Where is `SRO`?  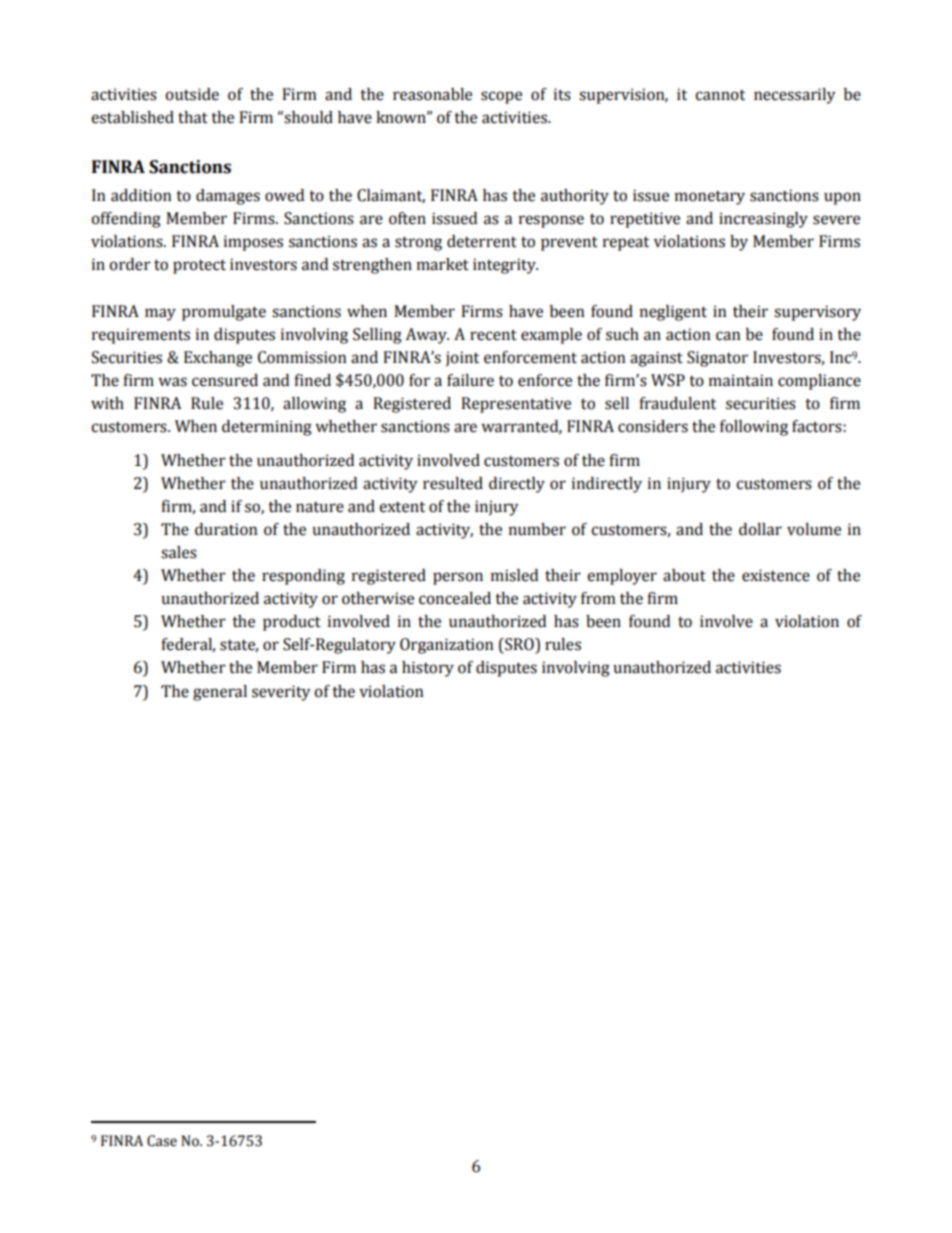
SRO is located at coordinates (519, 645).
